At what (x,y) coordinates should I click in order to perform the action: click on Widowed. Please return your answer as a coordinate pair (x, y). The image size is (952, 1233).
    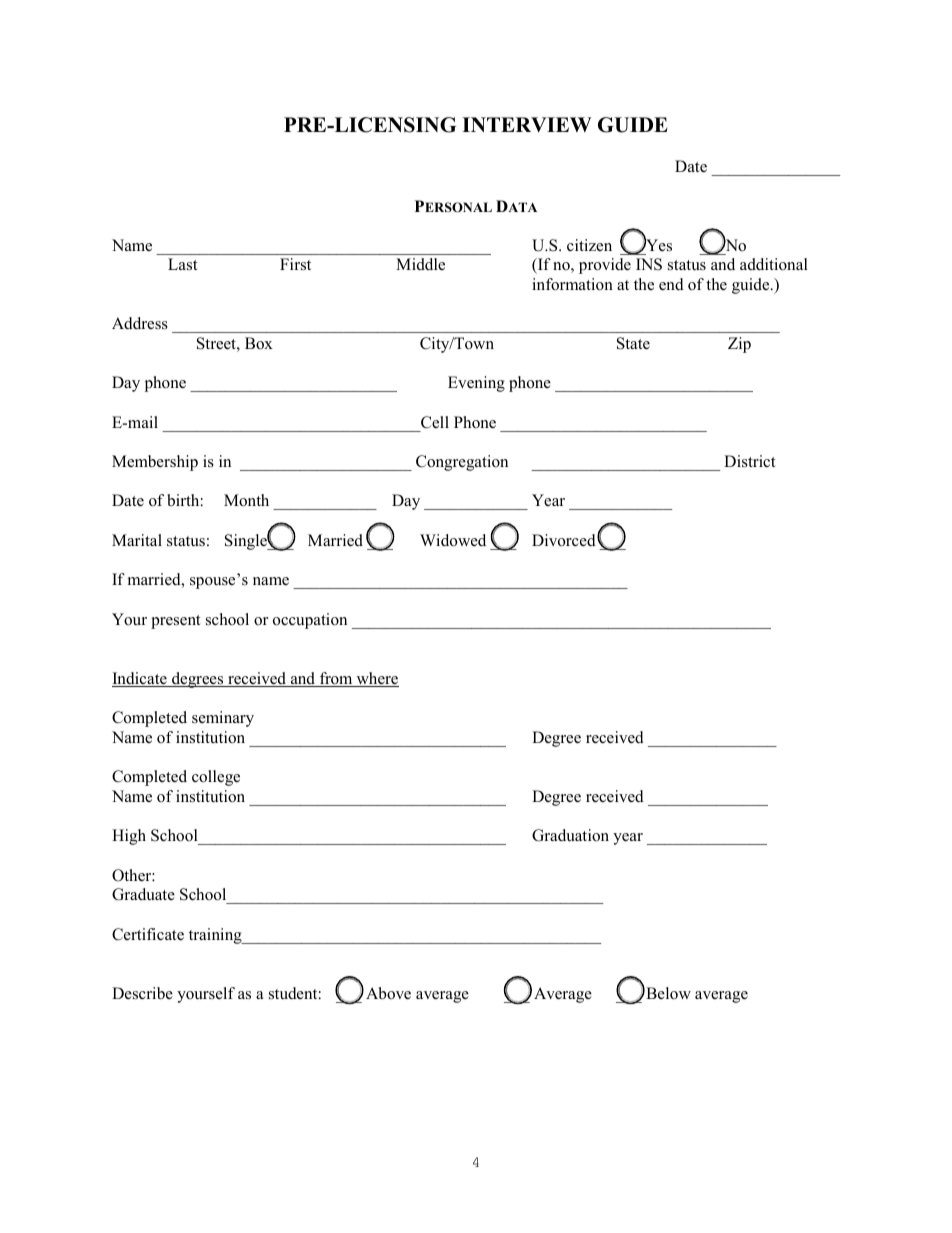
    Looking at the image, I should click on (453, 540).
